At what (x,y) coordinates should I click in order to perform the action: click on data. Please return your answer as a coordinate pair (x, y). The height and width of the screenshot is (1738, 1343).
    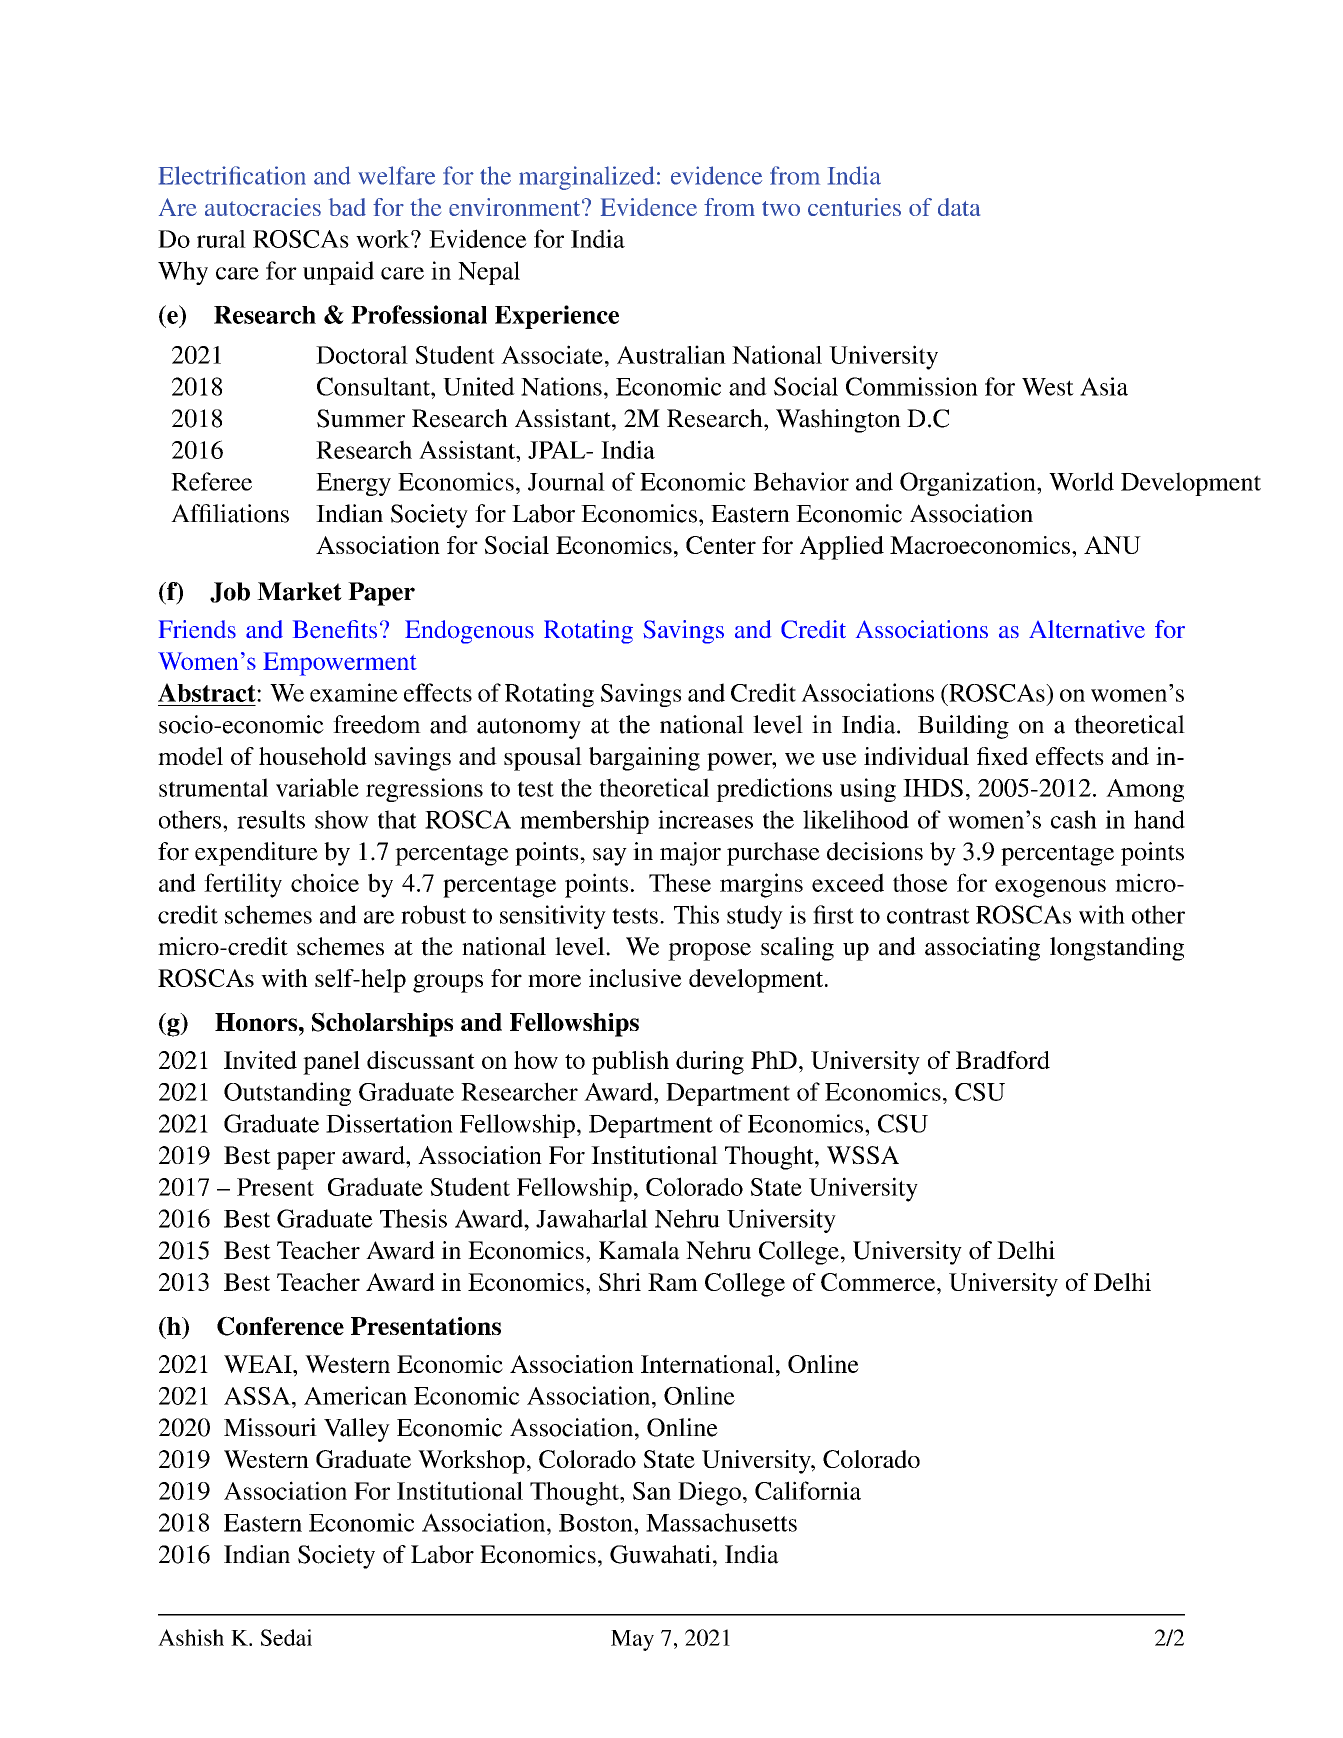
    Looking at the image, I should click on (959, 207).
